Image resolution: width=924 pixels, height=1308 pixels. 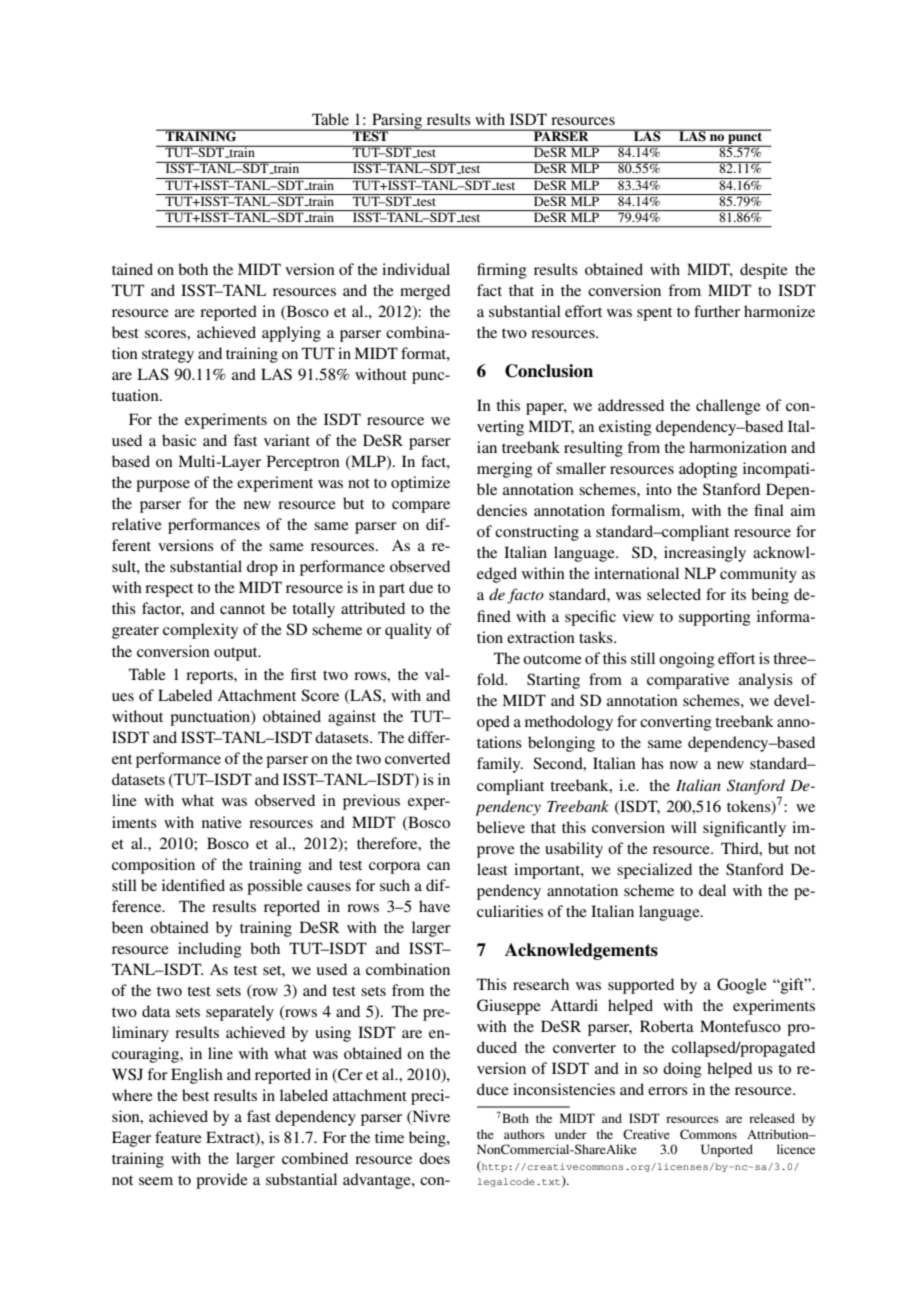 I want to click on individual, so click(x=416, y=269).
